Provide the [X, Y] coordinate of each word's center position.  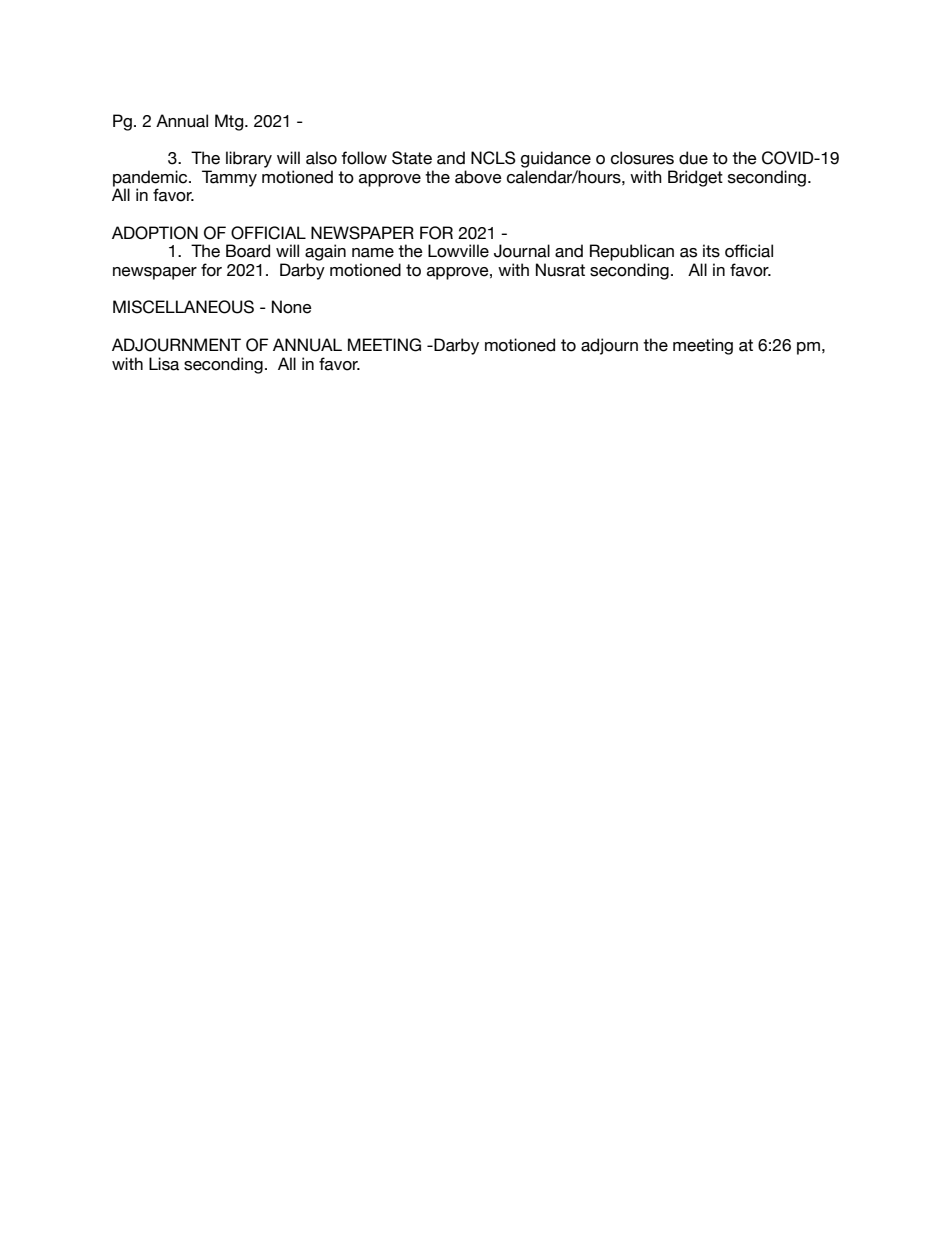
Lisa [164, 364]
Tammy [229, 178]
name [373, 253]
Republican [632, 252]
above [478, 177]
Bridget [695, 178]
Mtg [230, 122]
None [292, 307]
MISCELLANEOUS [183, 307]
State [412, 158]
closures [642, 158]
